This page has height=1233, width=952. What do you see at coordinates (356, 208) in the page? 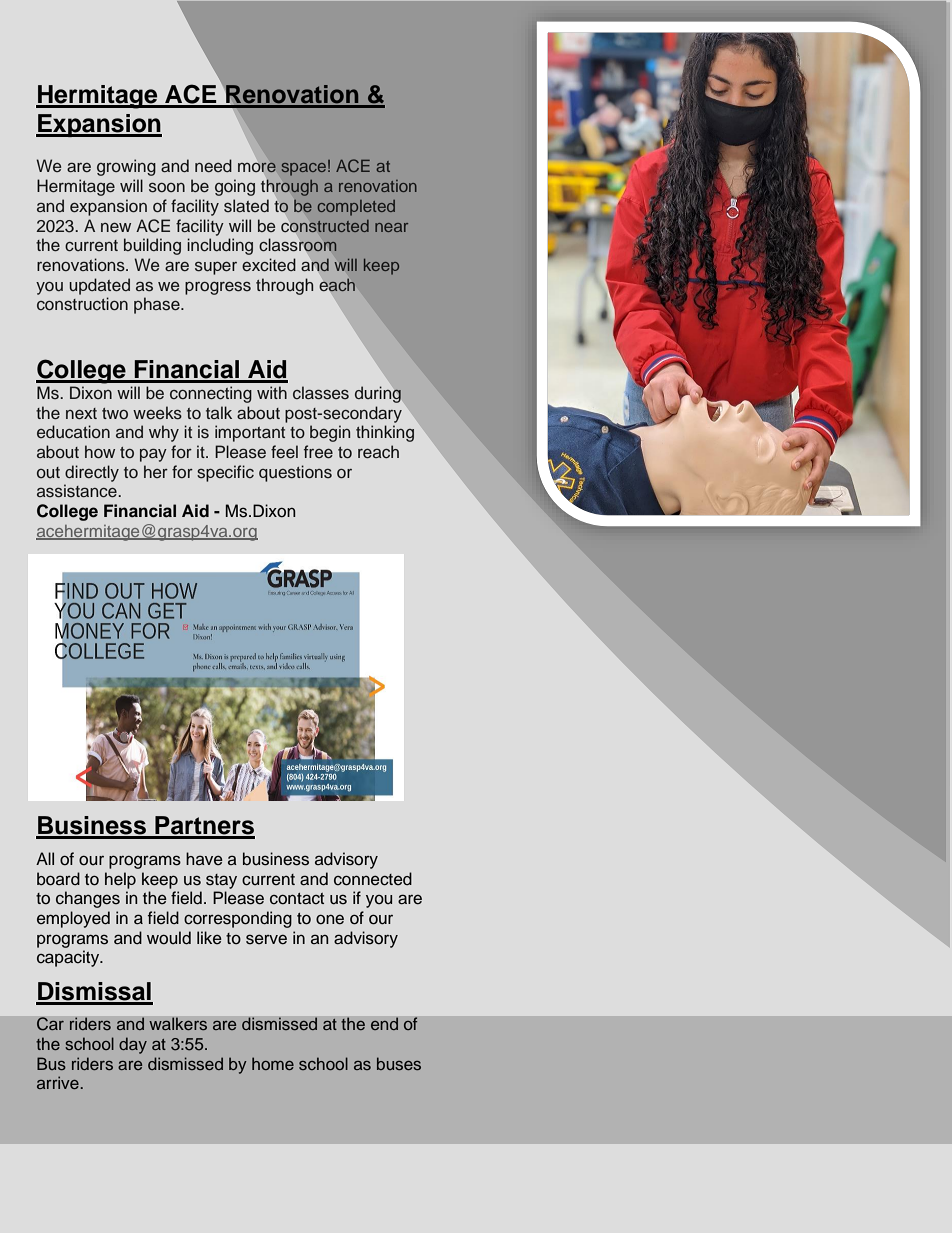
I see `completed` at bounding box center [356, 208].
